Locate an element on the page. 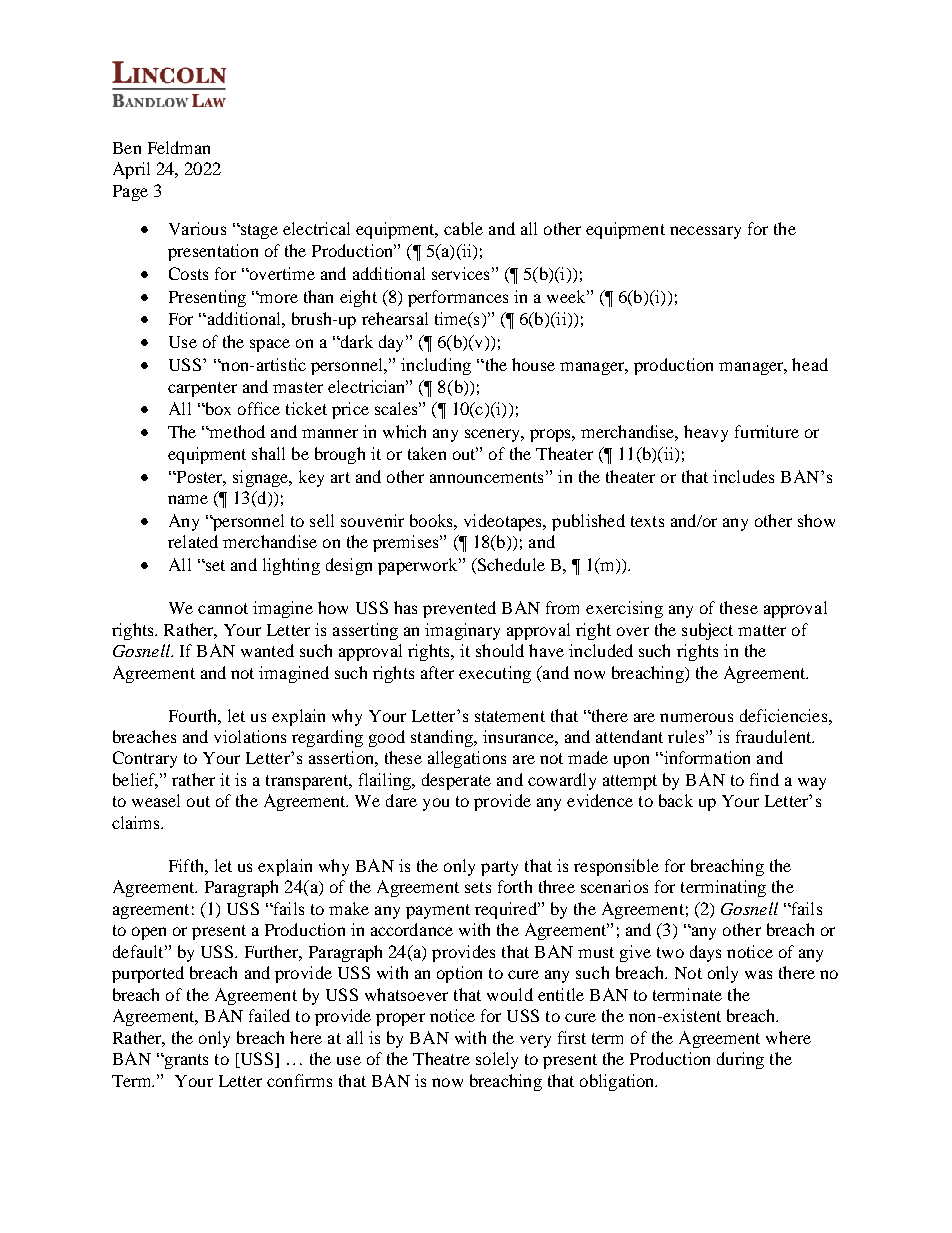 This page has height=1233, width=952. party is located at coordinates (499, 868).
